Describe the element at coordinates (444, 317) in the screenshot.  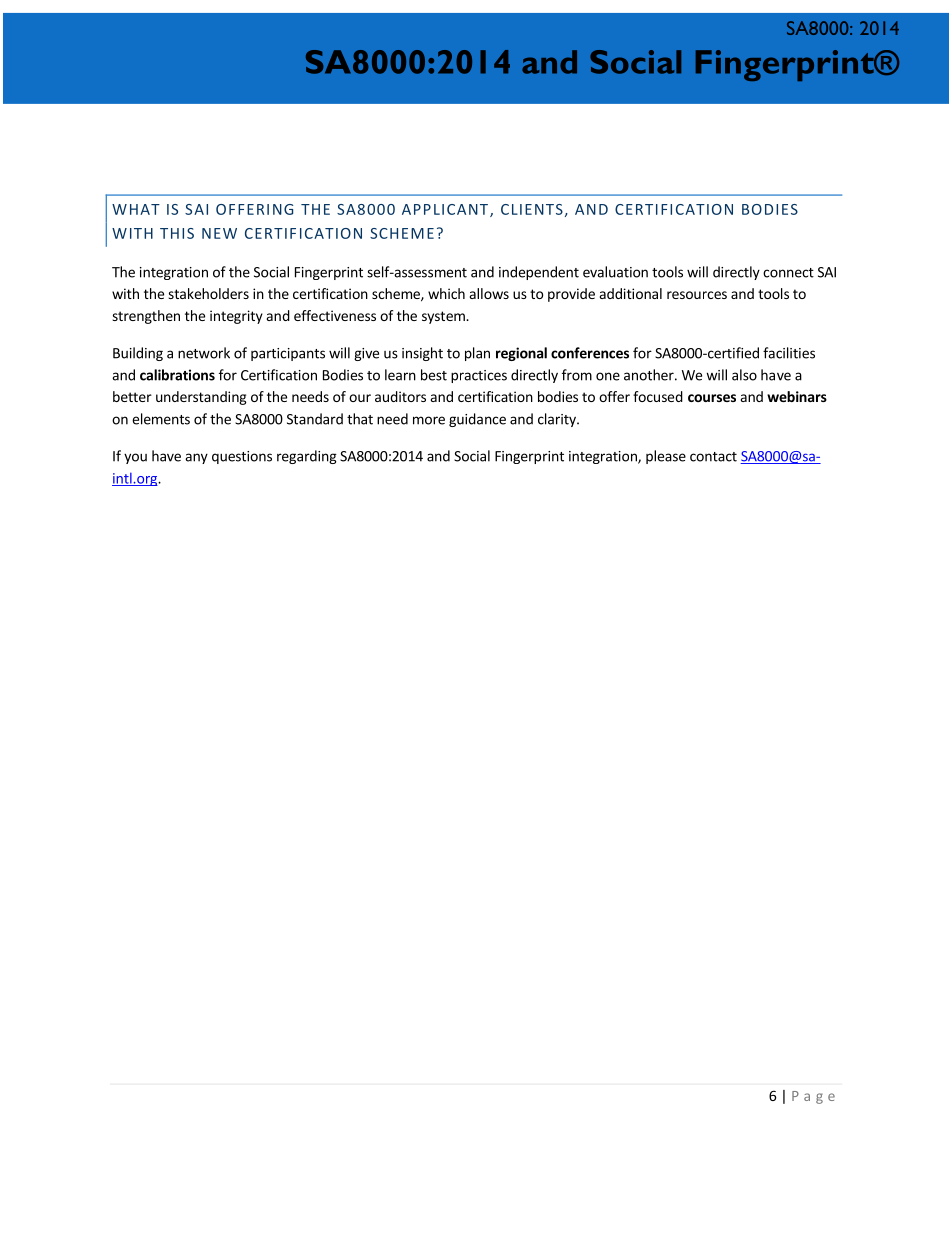
I see `system` at that location.
